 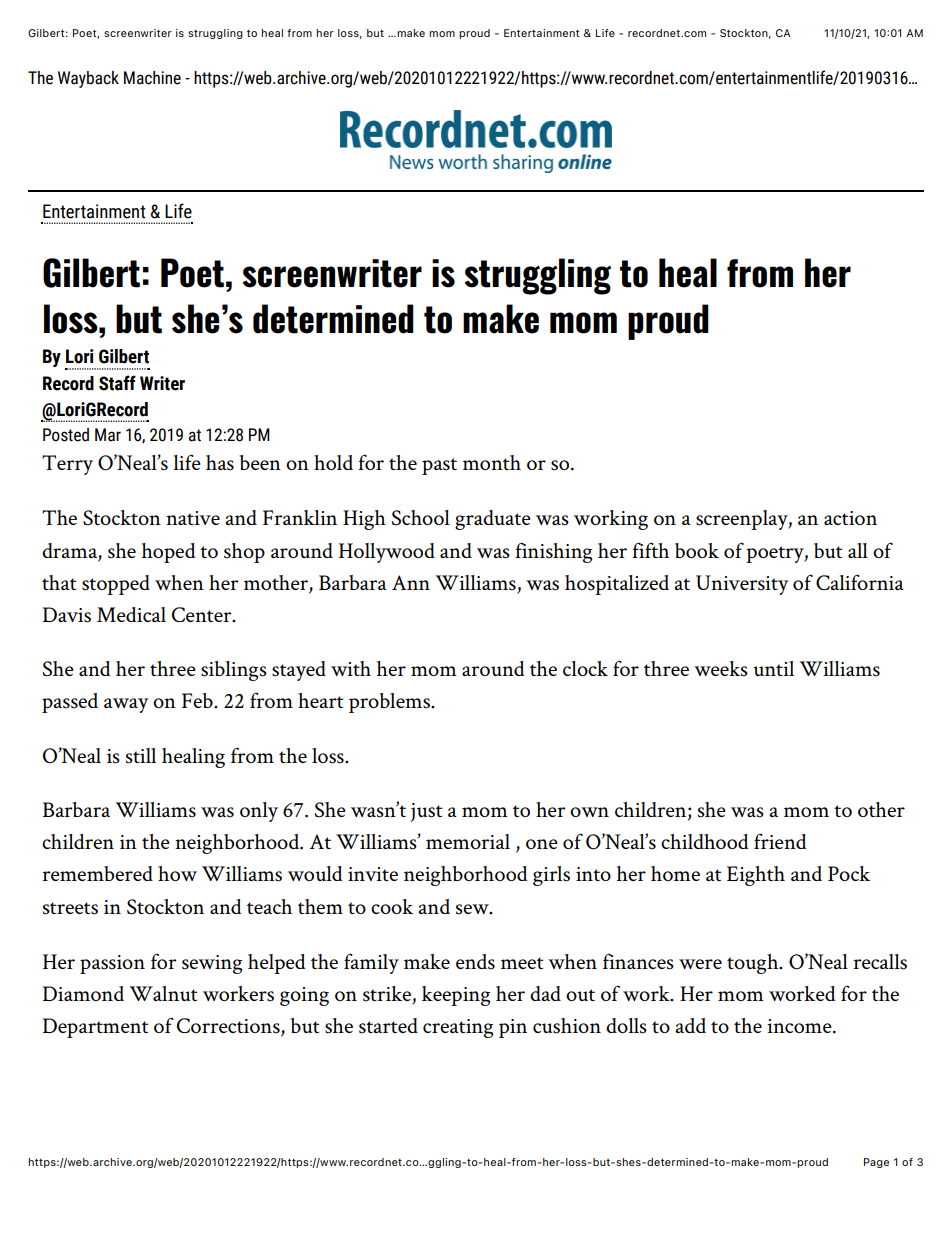 I want to click on past, so click(x=439, y=466).
